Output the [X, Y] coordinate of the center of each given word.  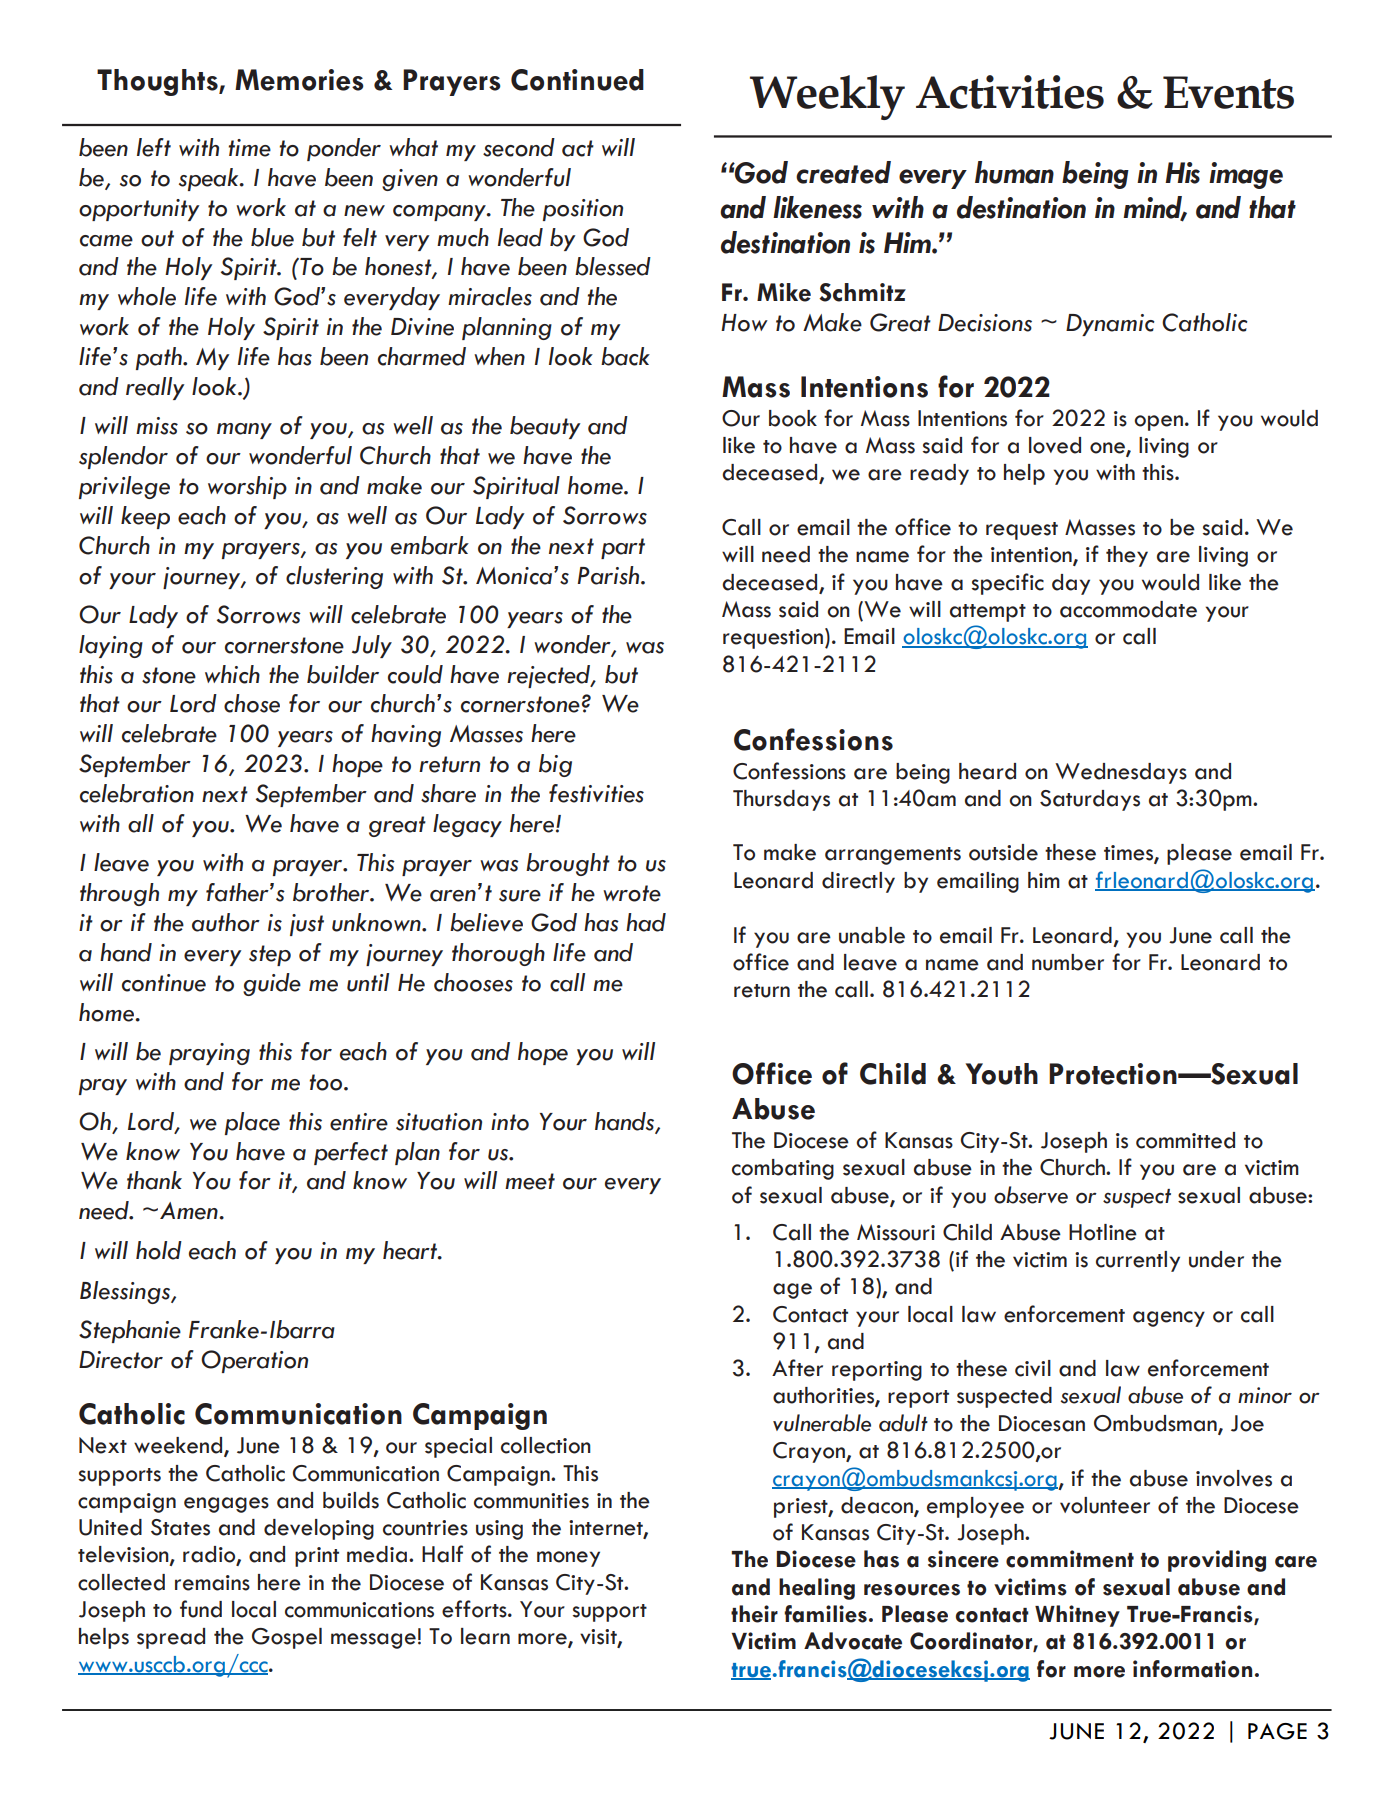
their [754, 1614]
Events [1228, 92]
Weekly [827, 97]
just [307, 925]
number [1068, 962]
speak [210, 179]
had [646, 922]
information [1192, 1669]
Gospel [287, 1638]
